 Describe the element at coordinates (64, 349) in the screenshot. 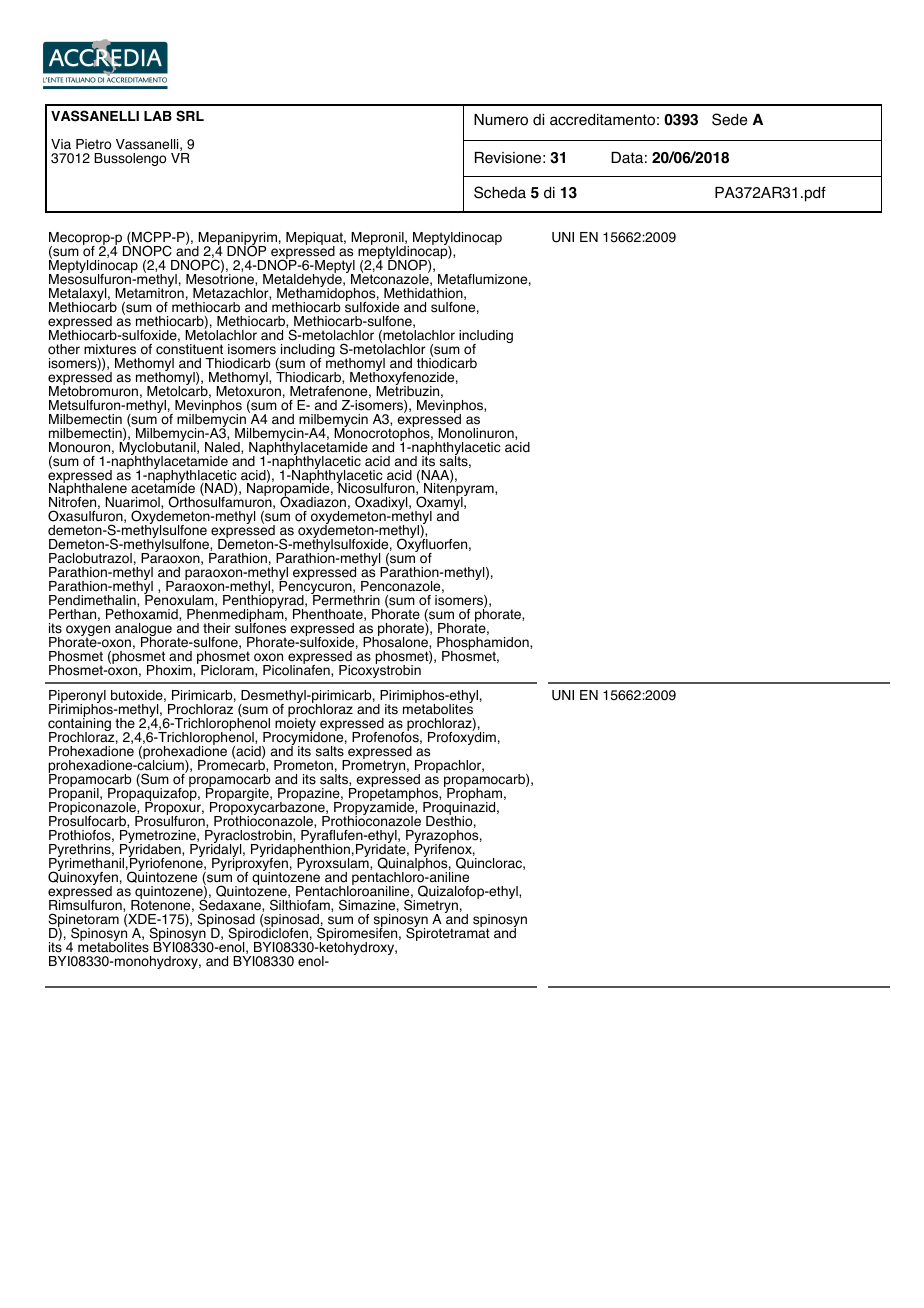

I see `other` at that location.
